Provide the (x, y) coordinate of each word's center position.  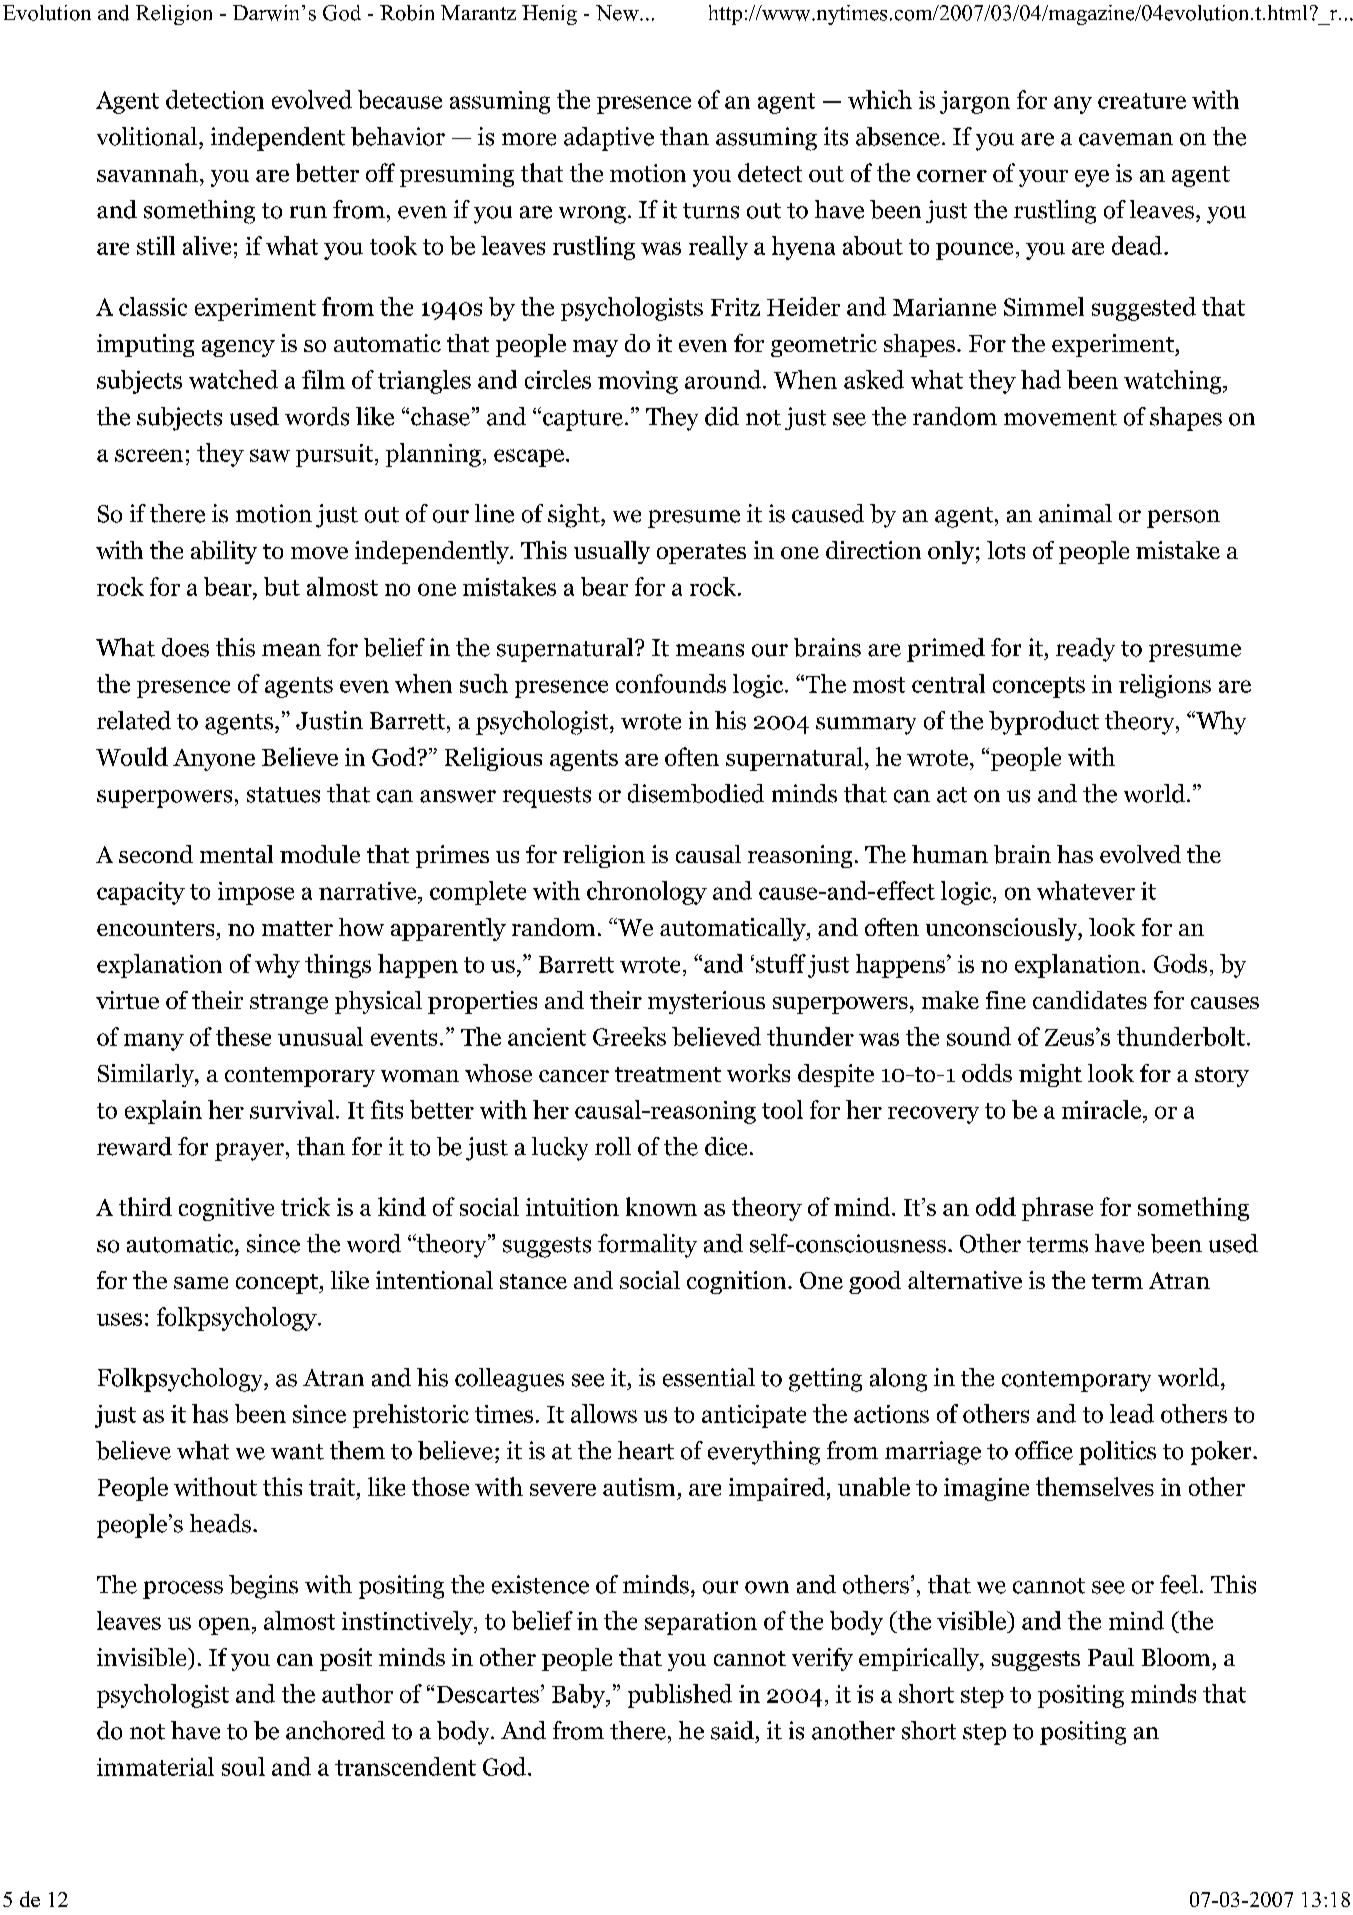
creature (1142, 101)
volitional (147, 136)
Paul (1111, 1657)
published (680, 1696)
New (618, 13)
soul (243, 1766)
